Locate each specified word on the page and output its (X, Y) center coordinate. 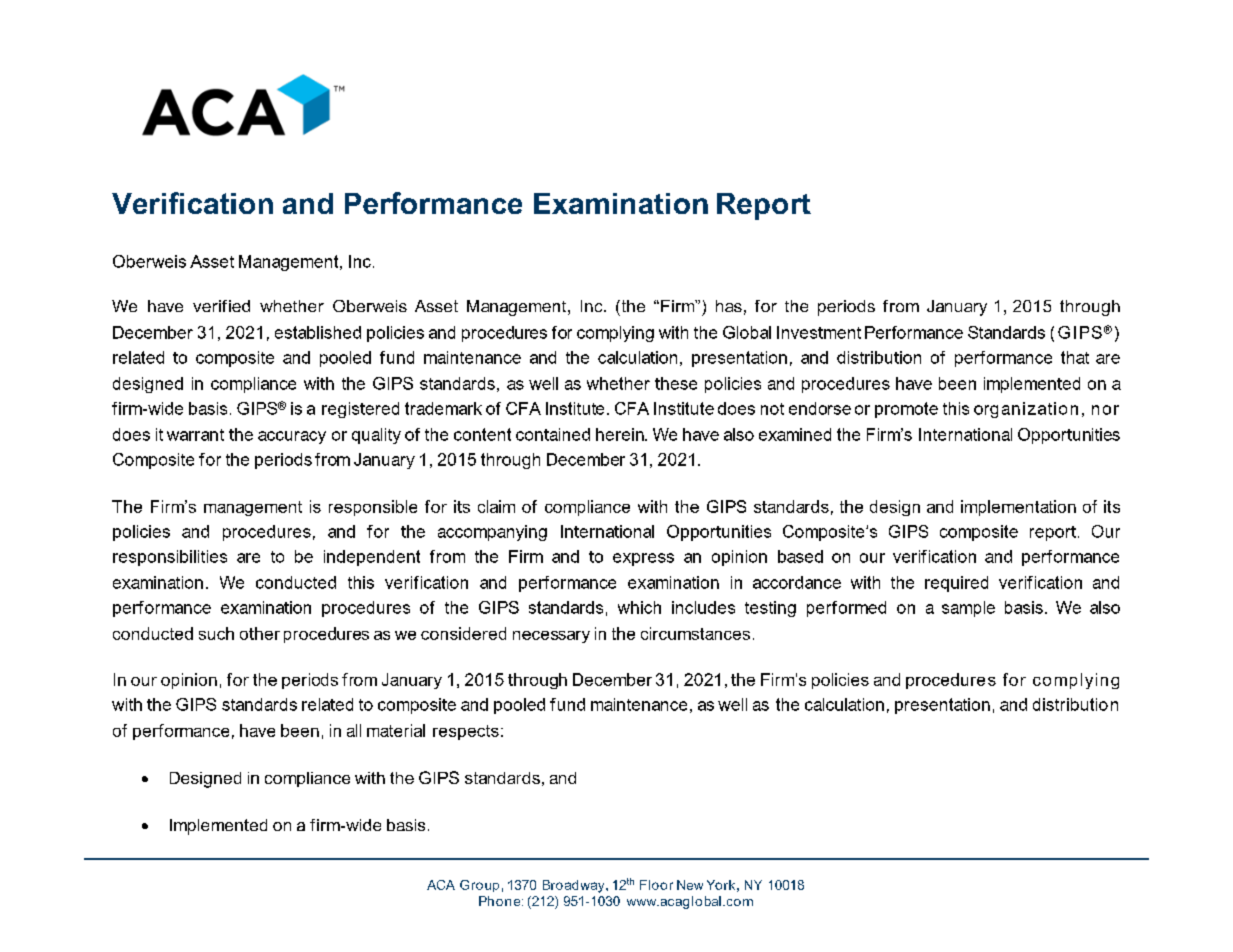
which (639, 607)
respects (466, 732)
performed (846, 609)
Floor (656, 885)
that (1075, 357)
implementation (1018, 508)
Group (479, 886)
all (354, 730)
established (318, 332)
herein (621, 434)
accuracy (292, 437)
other (260, 633)
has (729, 306)
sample (968, 609)
